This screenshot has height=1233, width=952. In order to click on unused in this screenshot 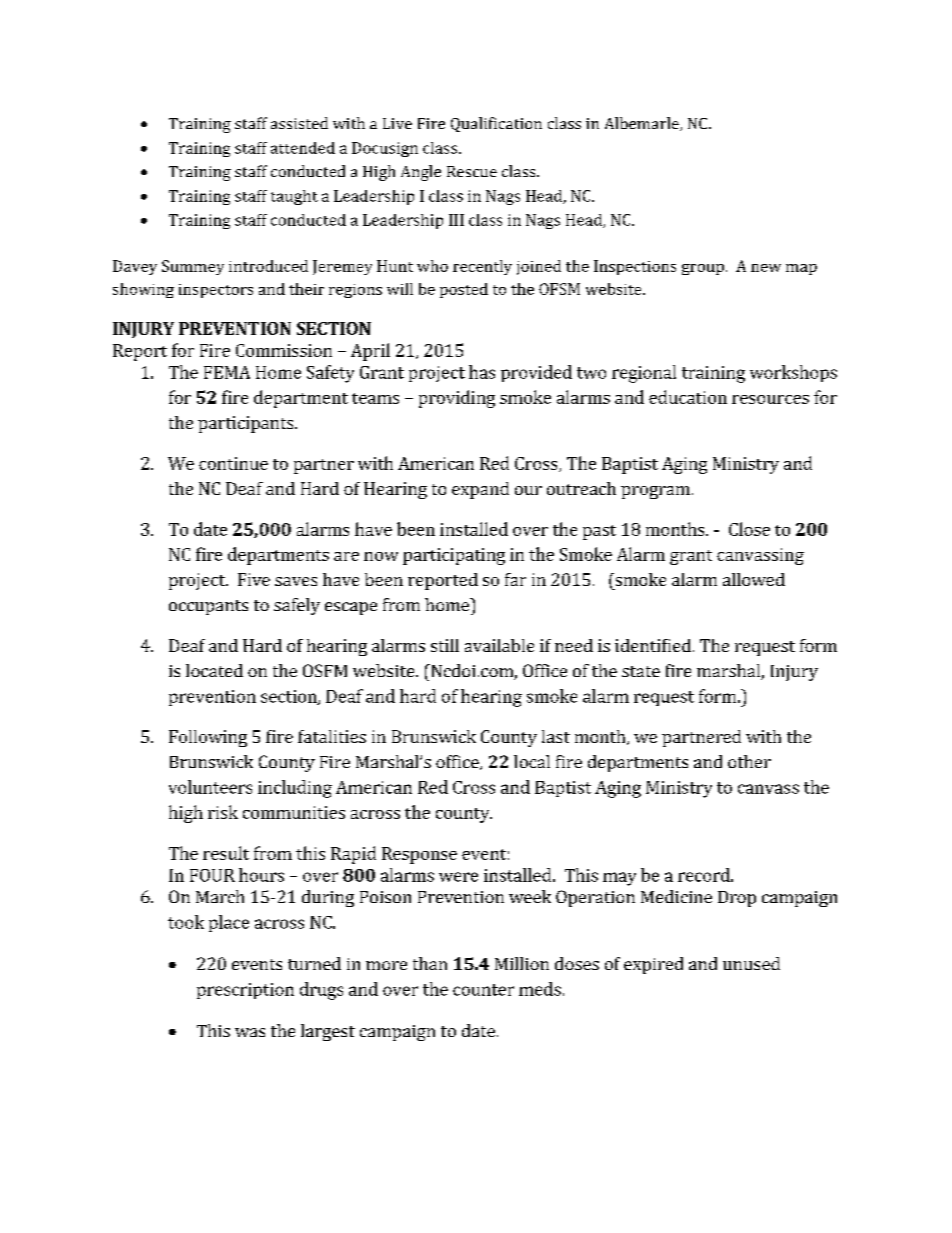, I will do `click(751, 963)`.
